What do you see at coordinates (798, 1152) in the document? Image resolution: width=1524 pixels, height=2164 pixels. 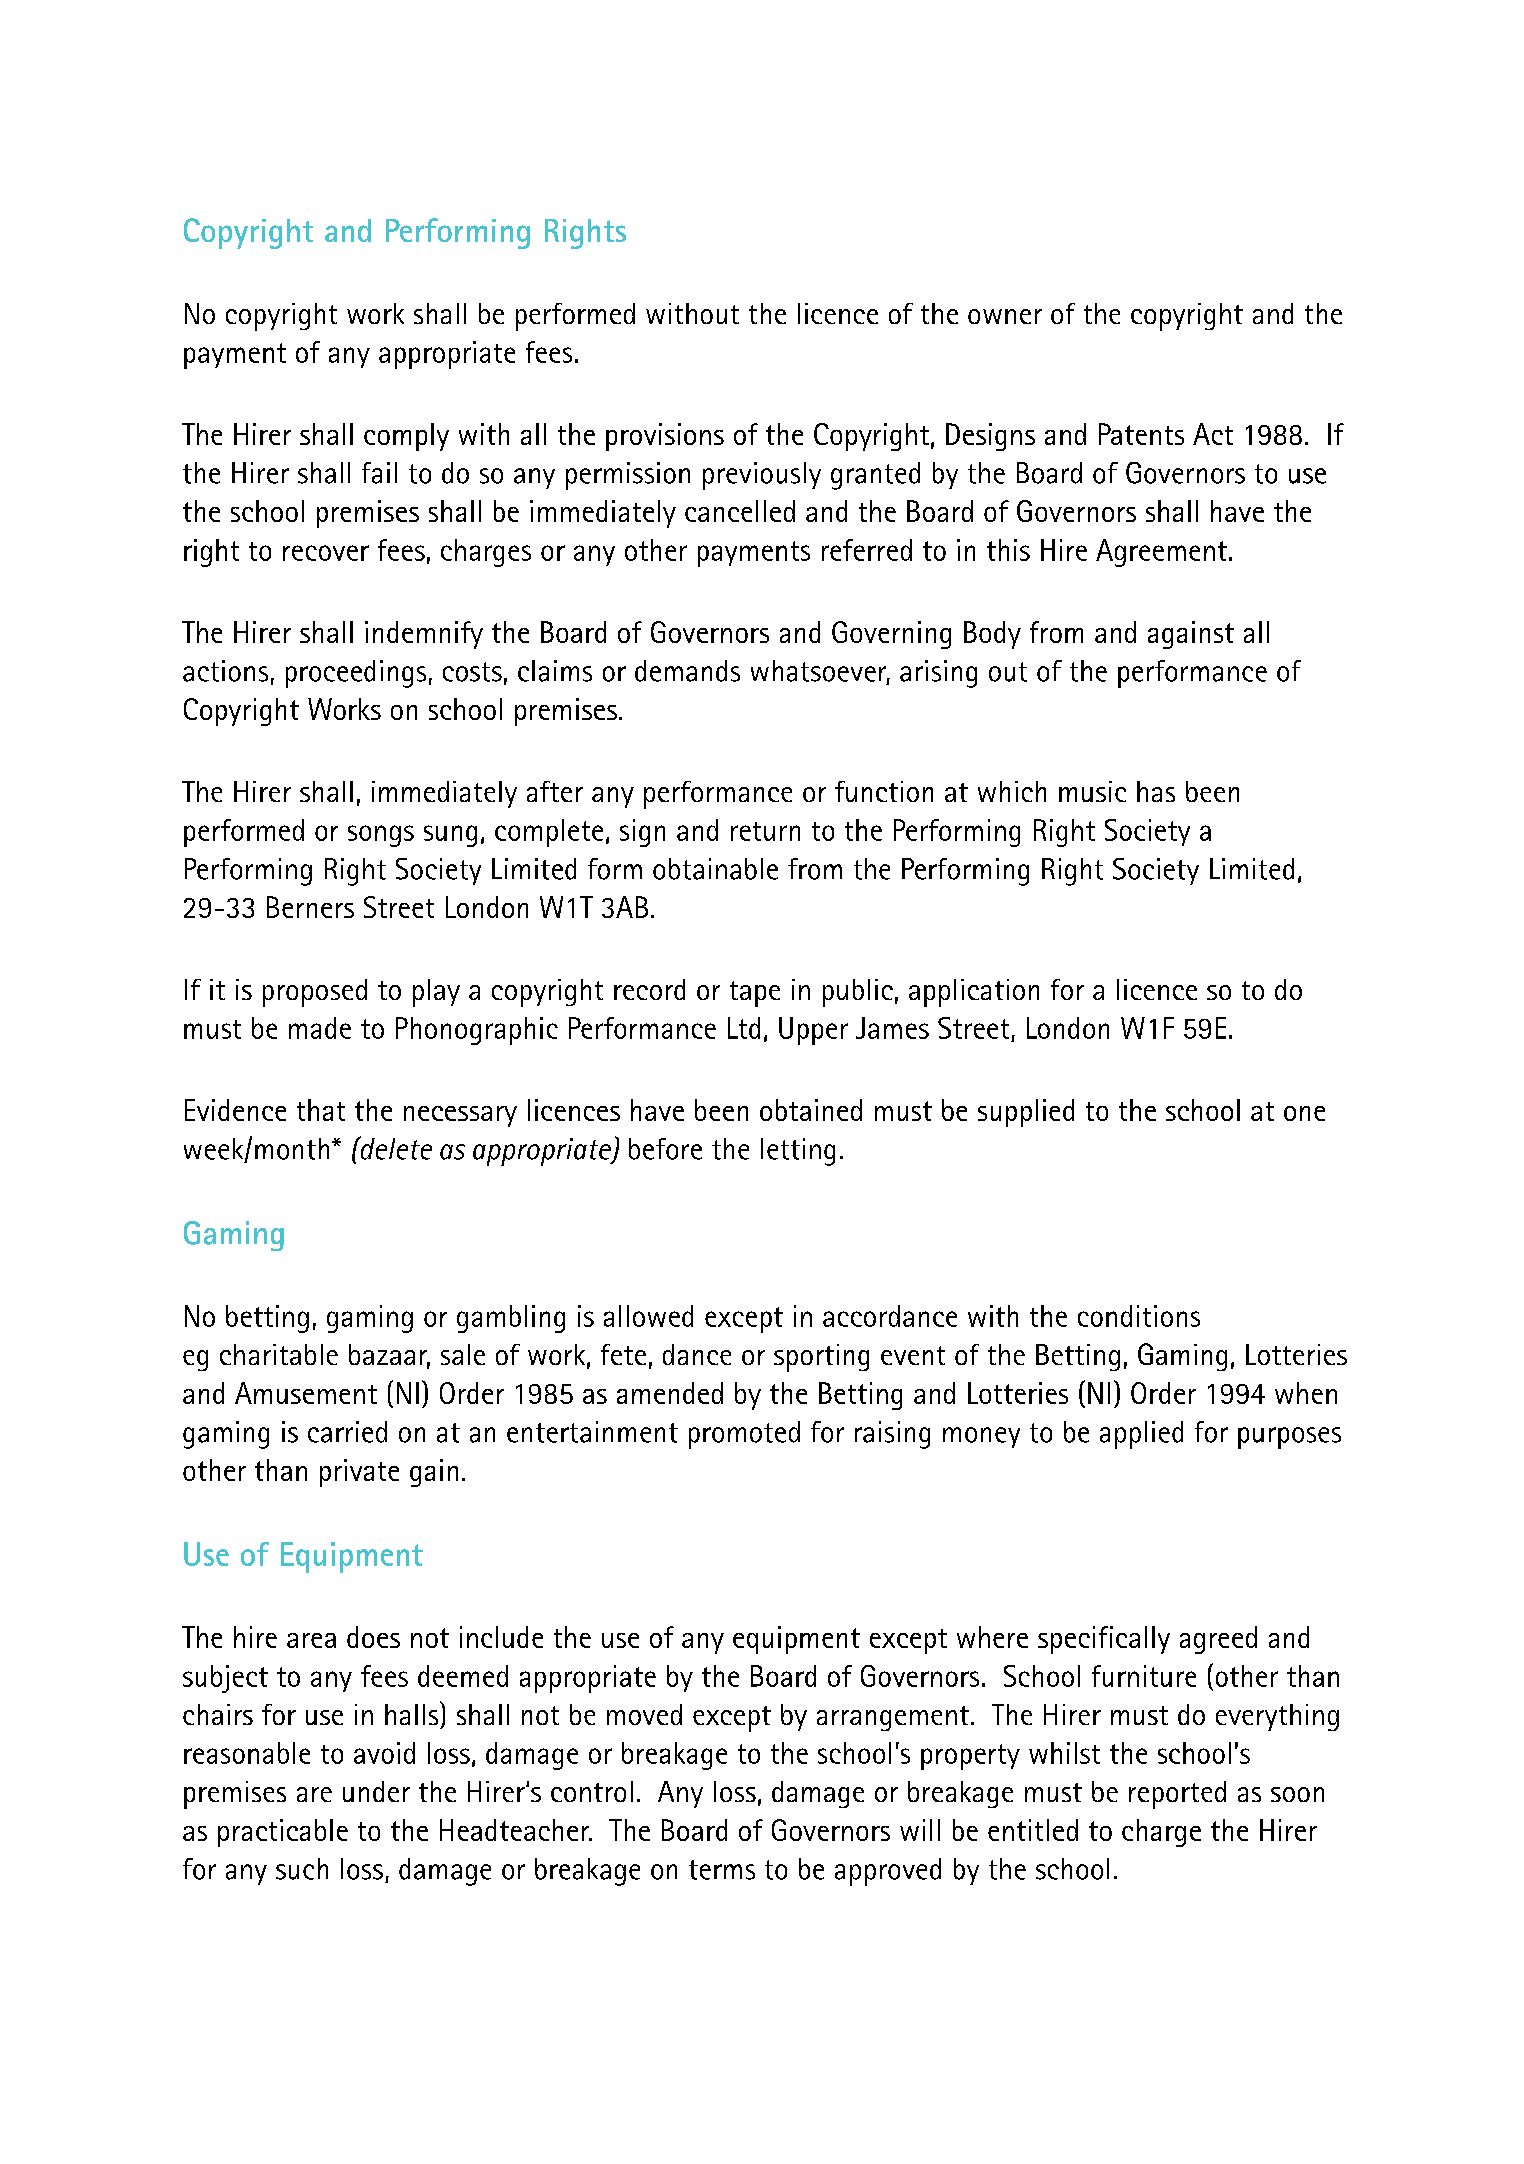 I see `letting` at bounding box center [798, 1152].
